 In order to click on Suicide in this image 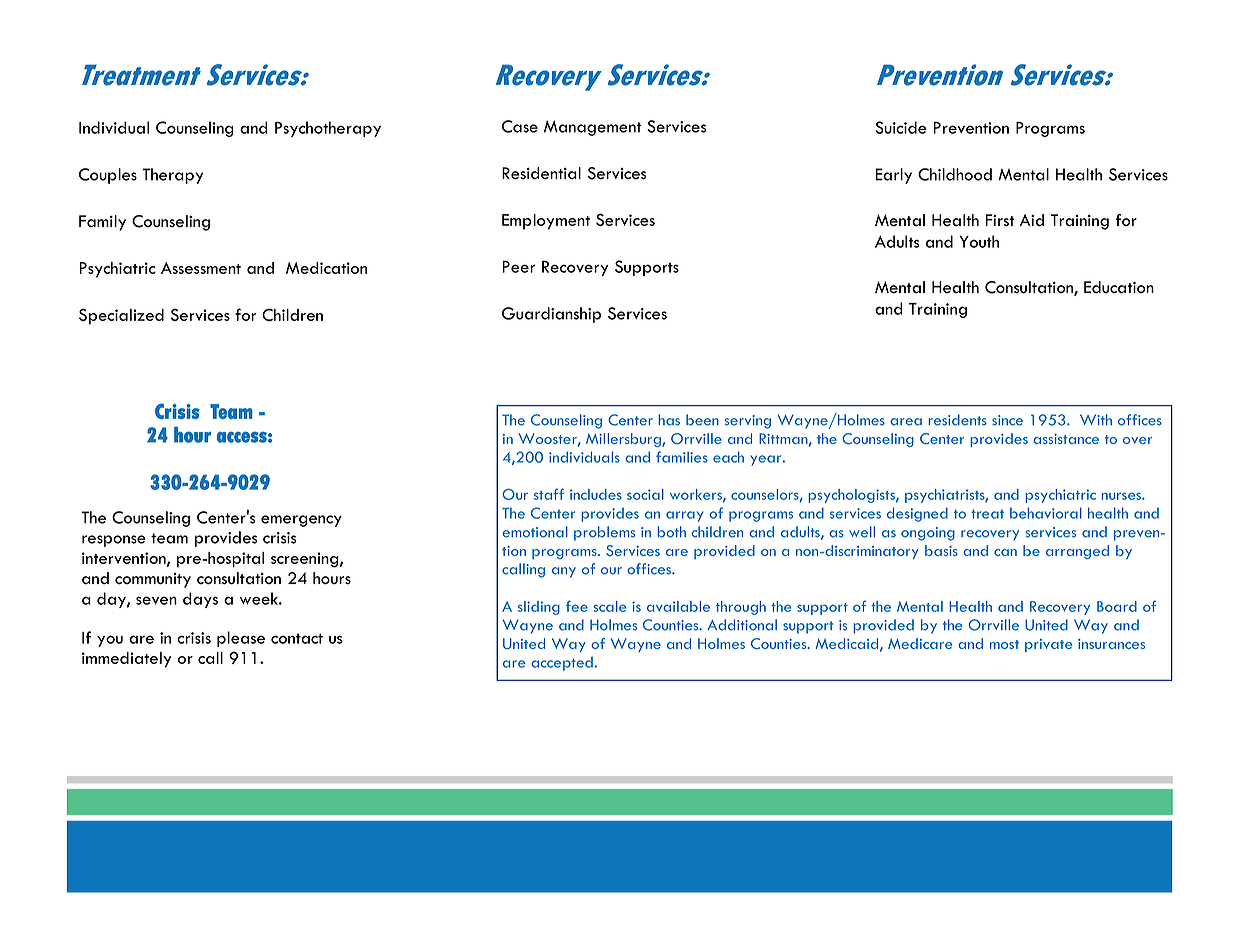, I will do `click(901, 127)`.
